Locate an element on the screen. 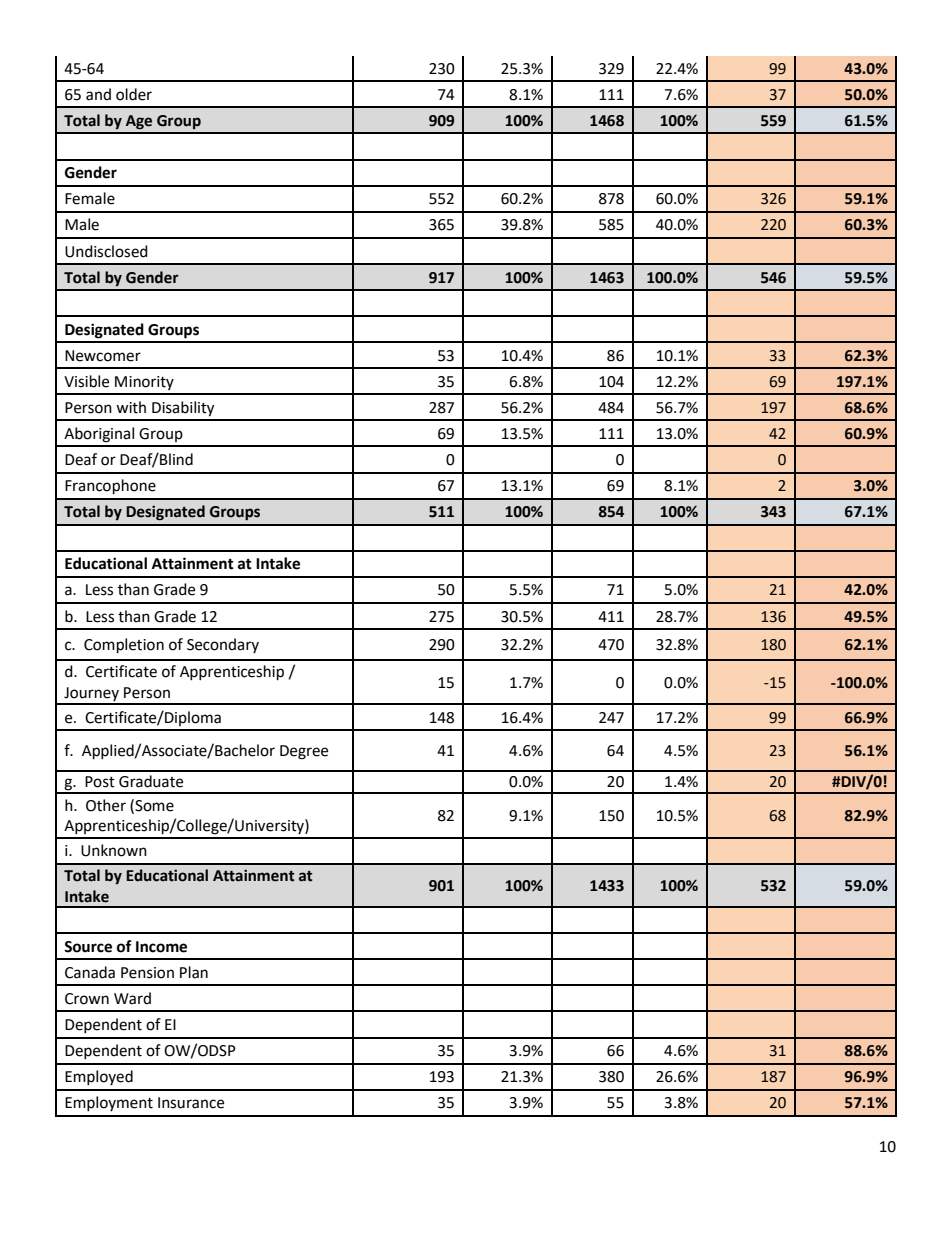  Income is located at coordinates (161, 947).
